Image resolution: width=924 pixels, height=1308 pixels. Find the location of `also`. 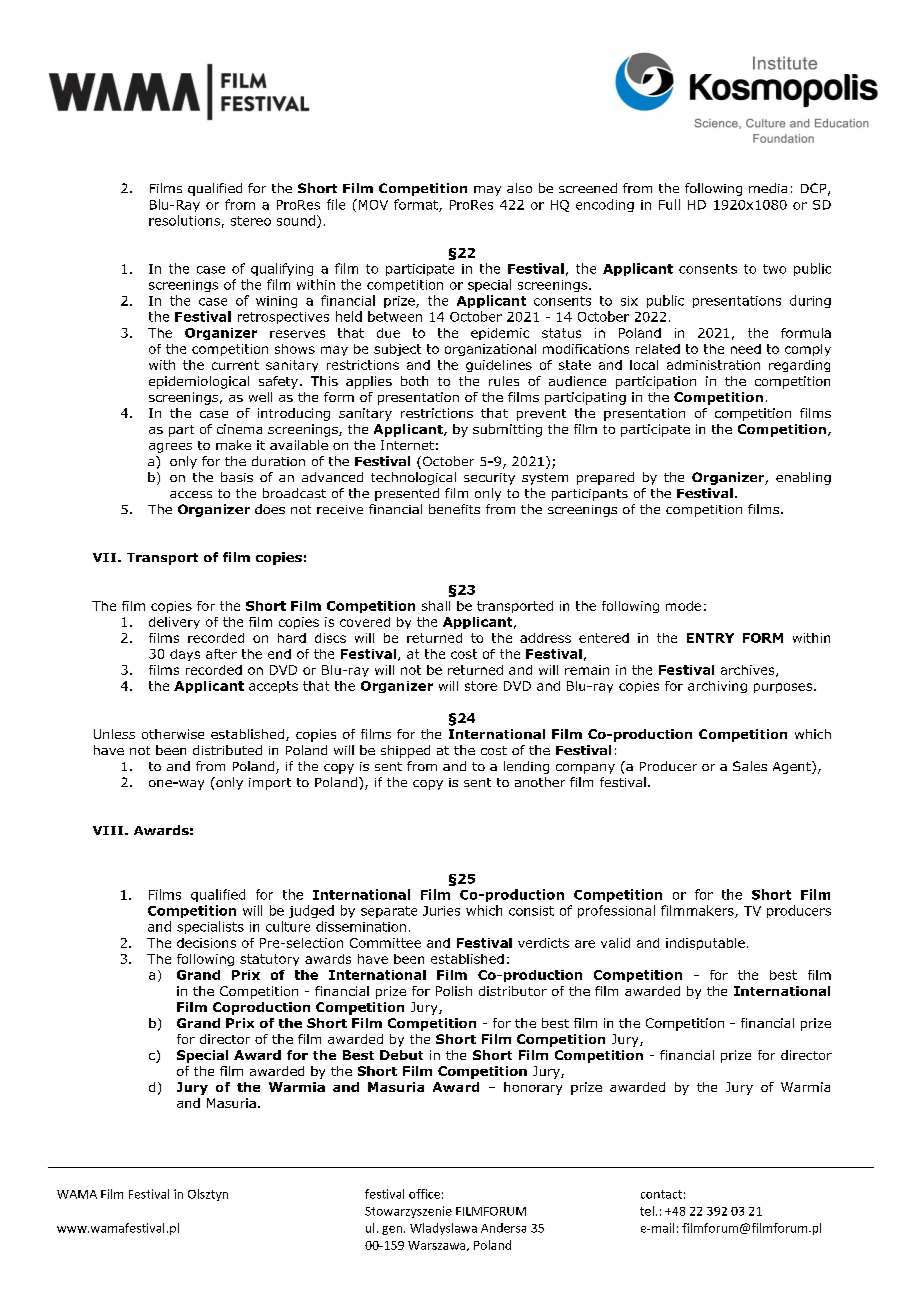

also is located at coordinates (519, 188).
